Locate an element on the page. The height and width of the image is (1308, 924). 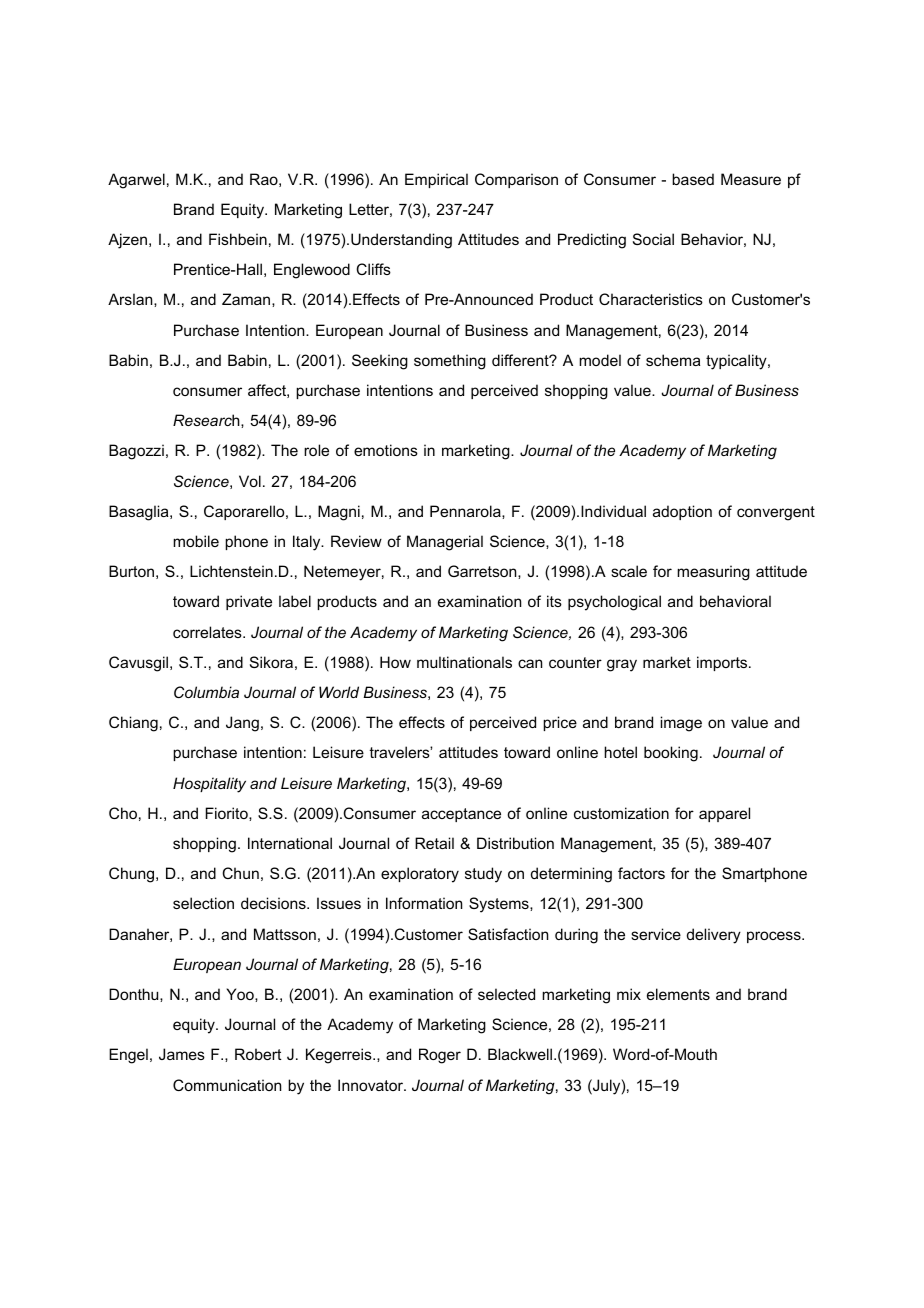
multinationals is located at coordinates (464, 662).
